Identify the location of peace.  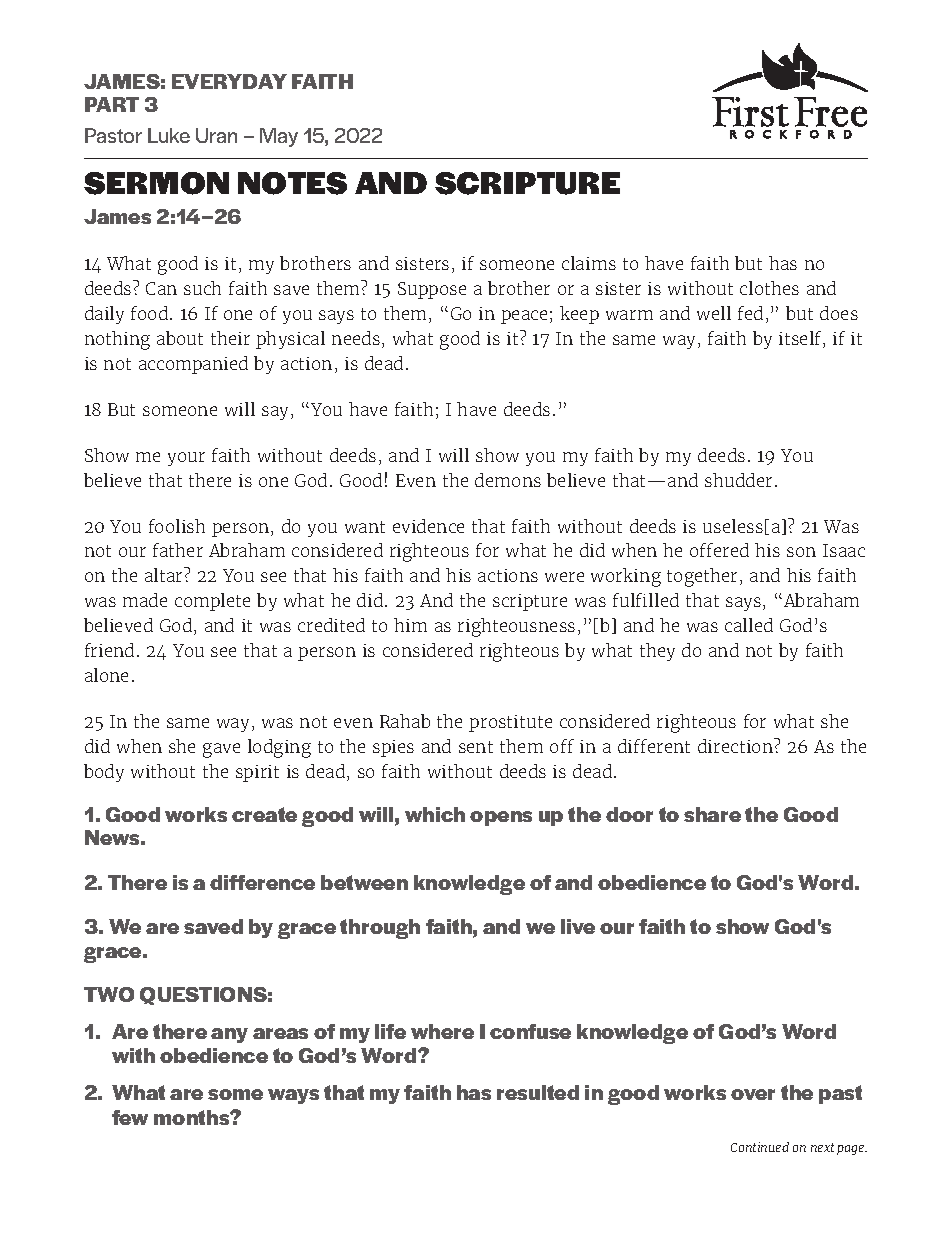
(524, 317).
